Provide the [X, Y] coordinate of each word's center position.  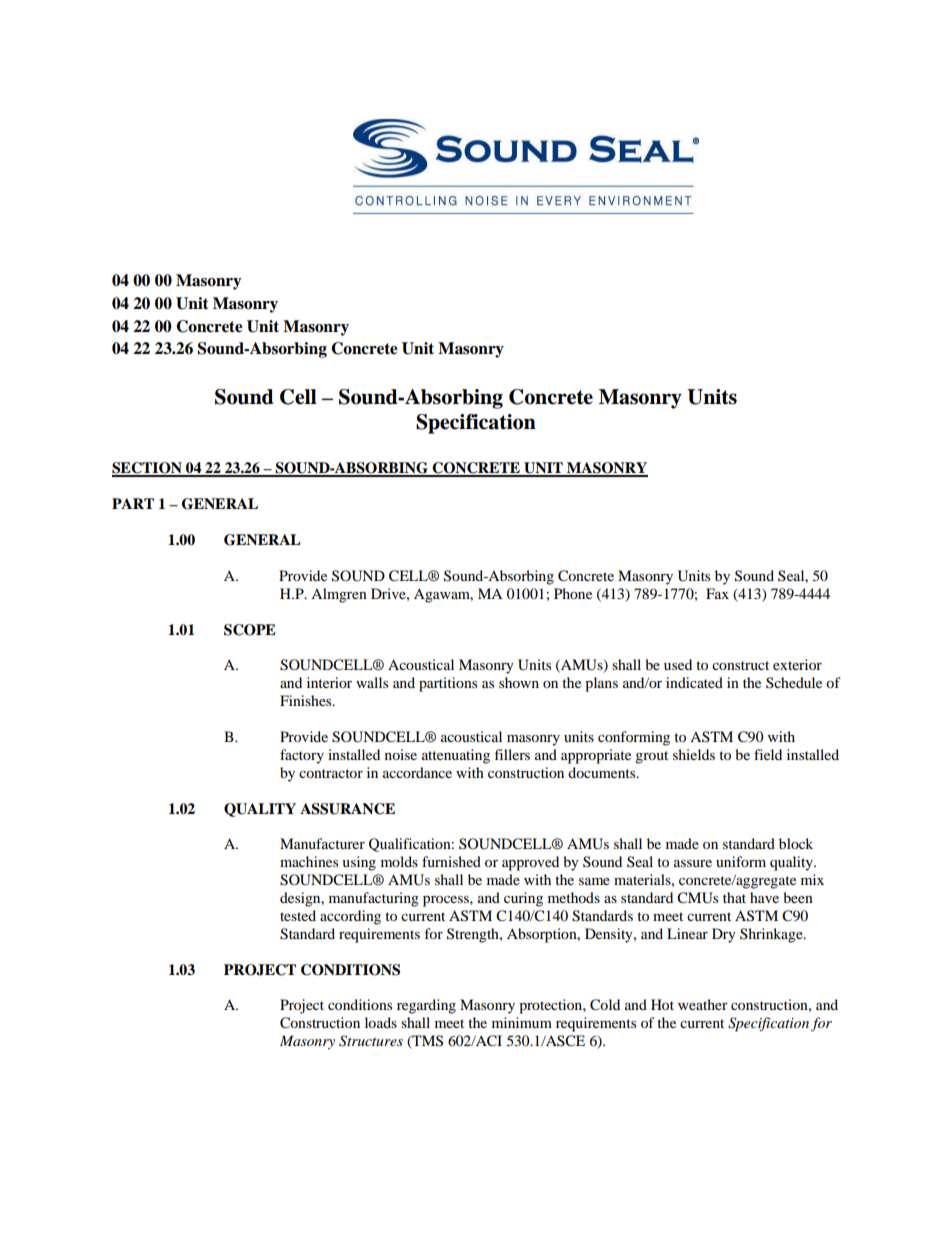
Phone [573, 593]
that [734, 897]
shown [519, 682]
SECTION [148, 469]
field [768, 754]
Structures [371, 1041]
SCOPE [250, 630]
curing [523, 899]
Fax [717, 593]
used [678, 664]
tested [298, 915]
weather [703, 1004]
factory [302, 756]
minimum [522, 1022]
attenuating [456, 756]
